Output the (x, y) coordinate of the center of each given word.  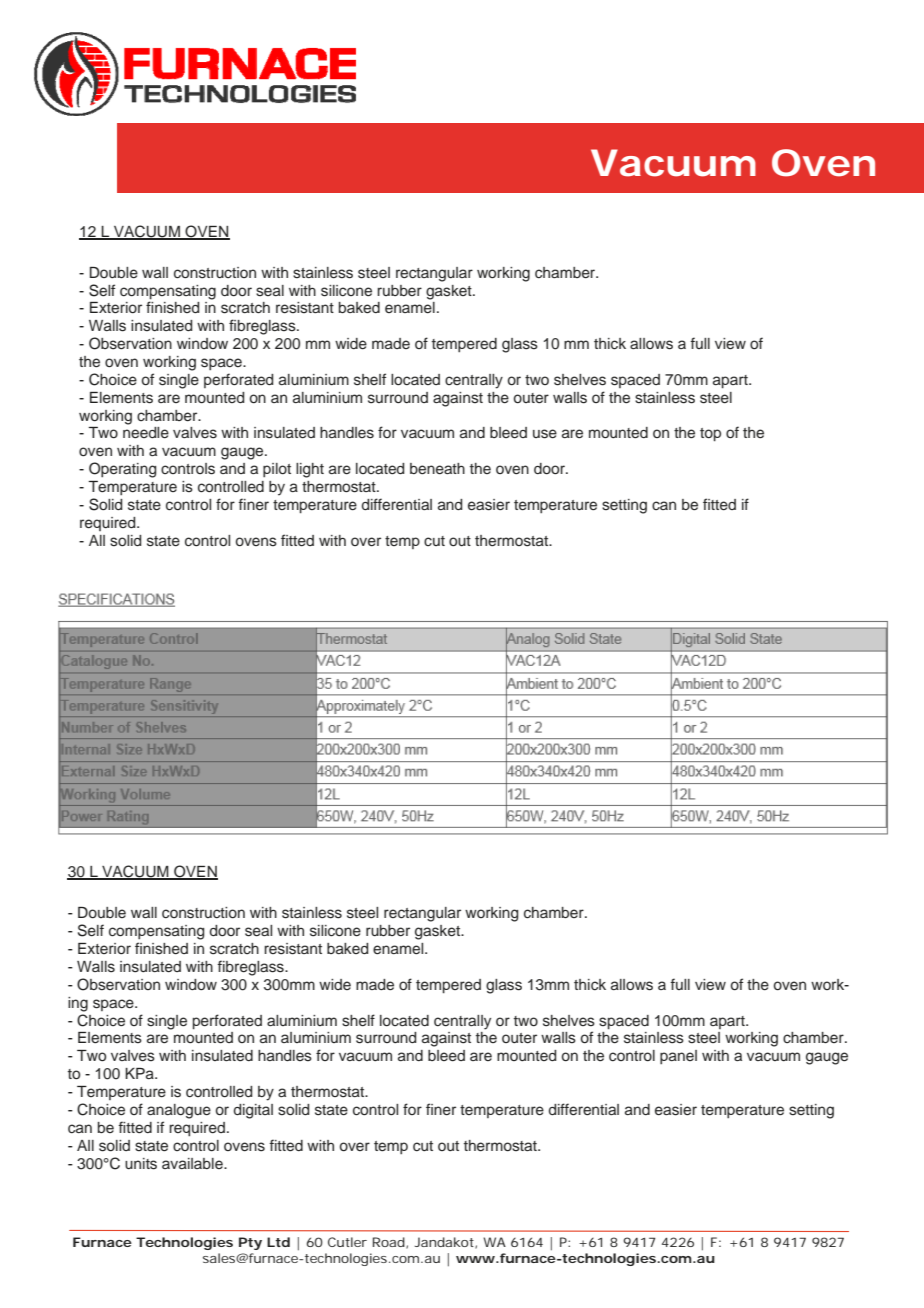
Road (389, 1242)
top (710, 435)
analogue (179, 1111)
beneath (437, 469)
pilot (277, 470)
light (310, 470)
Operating (123, 470)
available (193, 1163)
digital (253, 1111)
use (545, 434)
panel (678, 1057)
